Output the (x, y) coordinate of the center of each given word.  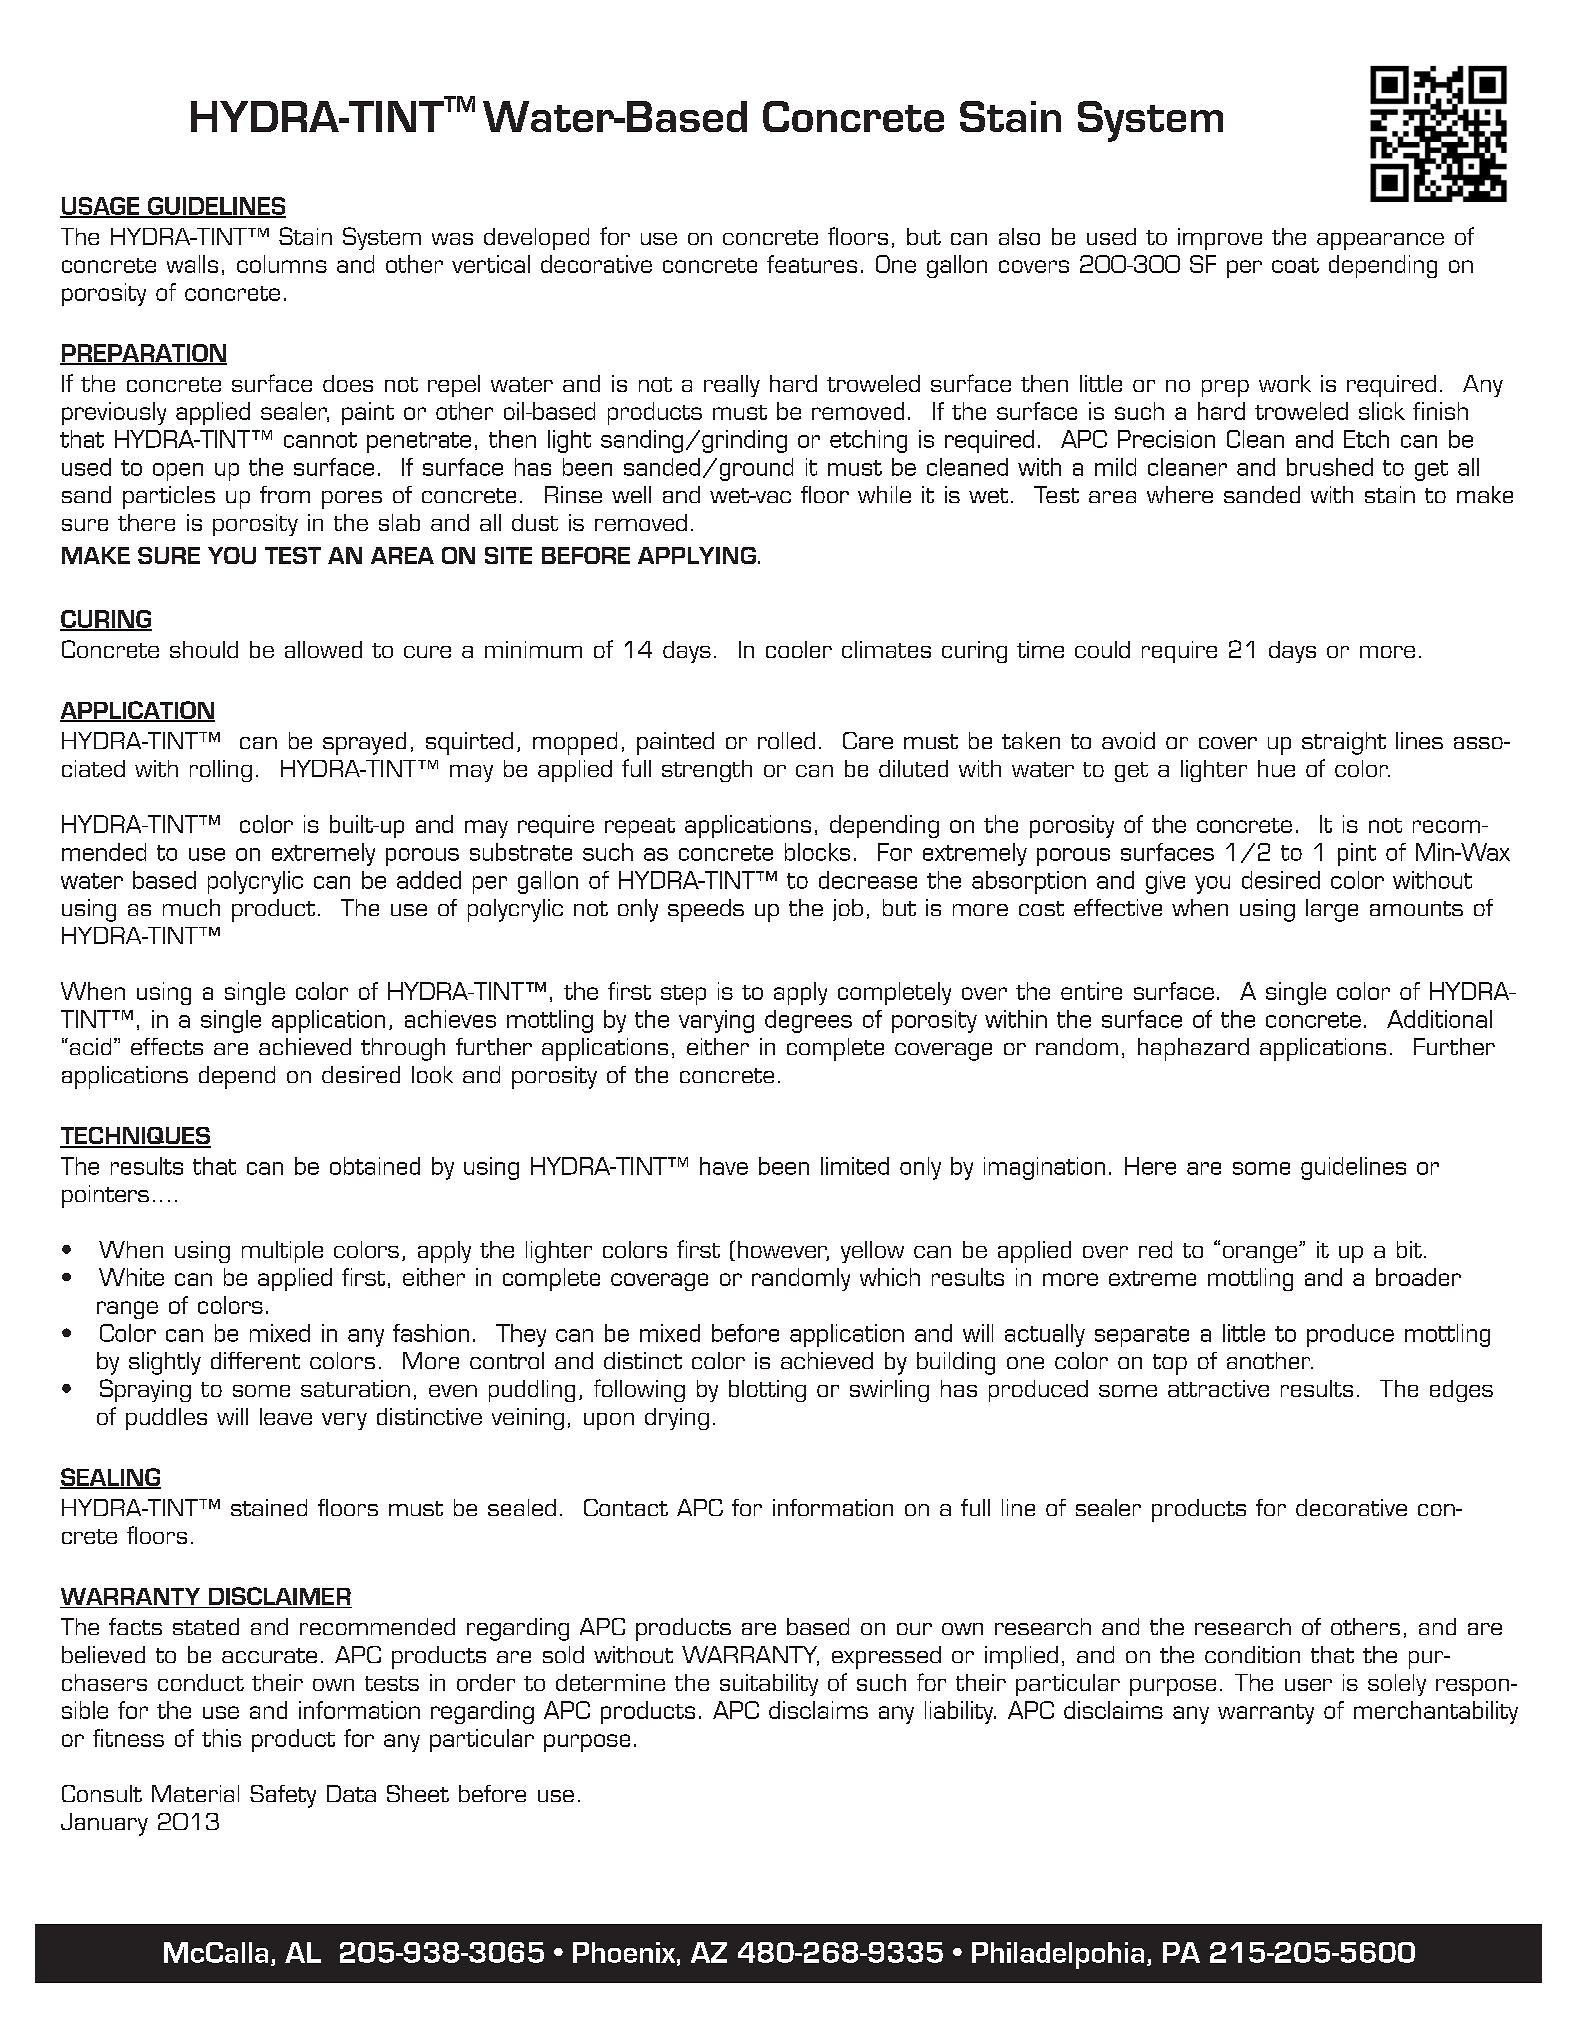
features (812, 264)
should (204, 649)
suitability (769, 1685)
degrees (808, 1021)
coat (1295, 265)
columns (282, 264)
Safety (283, 1796)
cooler (799, 649)
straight (1344, 743)
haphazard (1193, 1049)
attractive (1218, 1388)
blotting (767, 1391)
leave (286, 1416)
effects (167, 1046)
